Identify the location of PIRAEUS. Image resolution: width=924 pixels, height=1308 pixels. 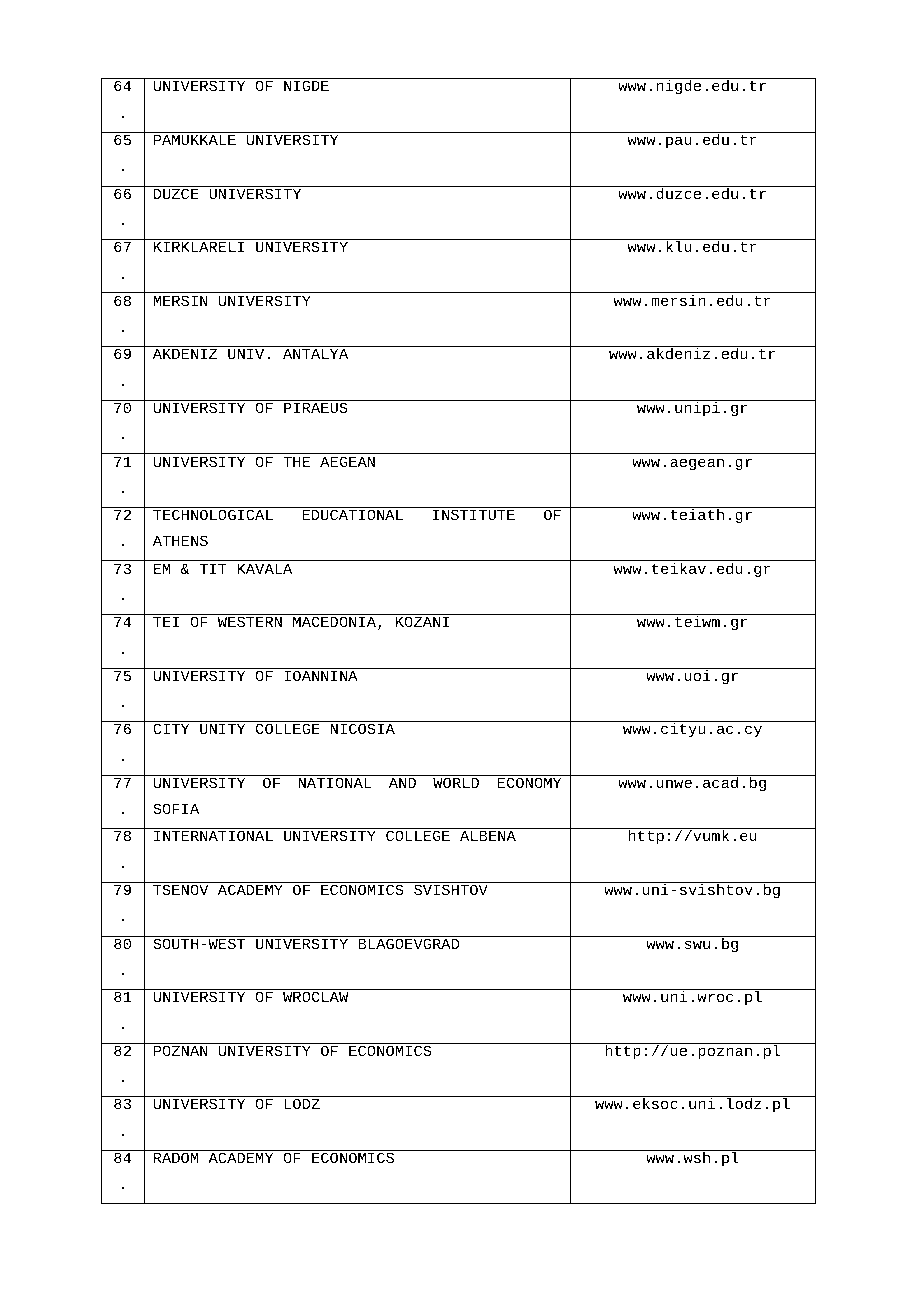
(316, 407).
